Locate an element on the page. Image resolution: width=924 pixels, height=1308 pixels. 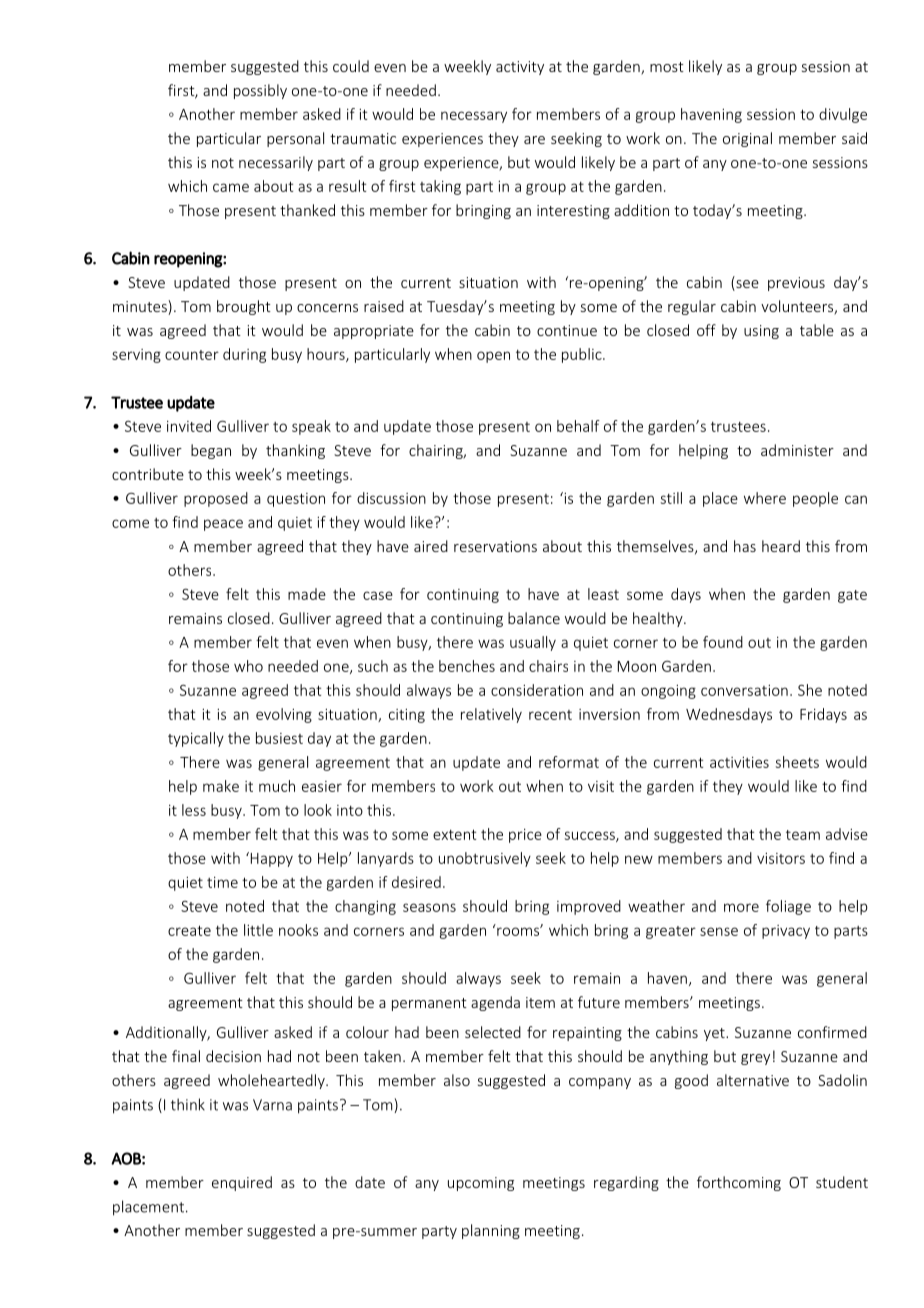
original is located at coordinates (747, 139).
